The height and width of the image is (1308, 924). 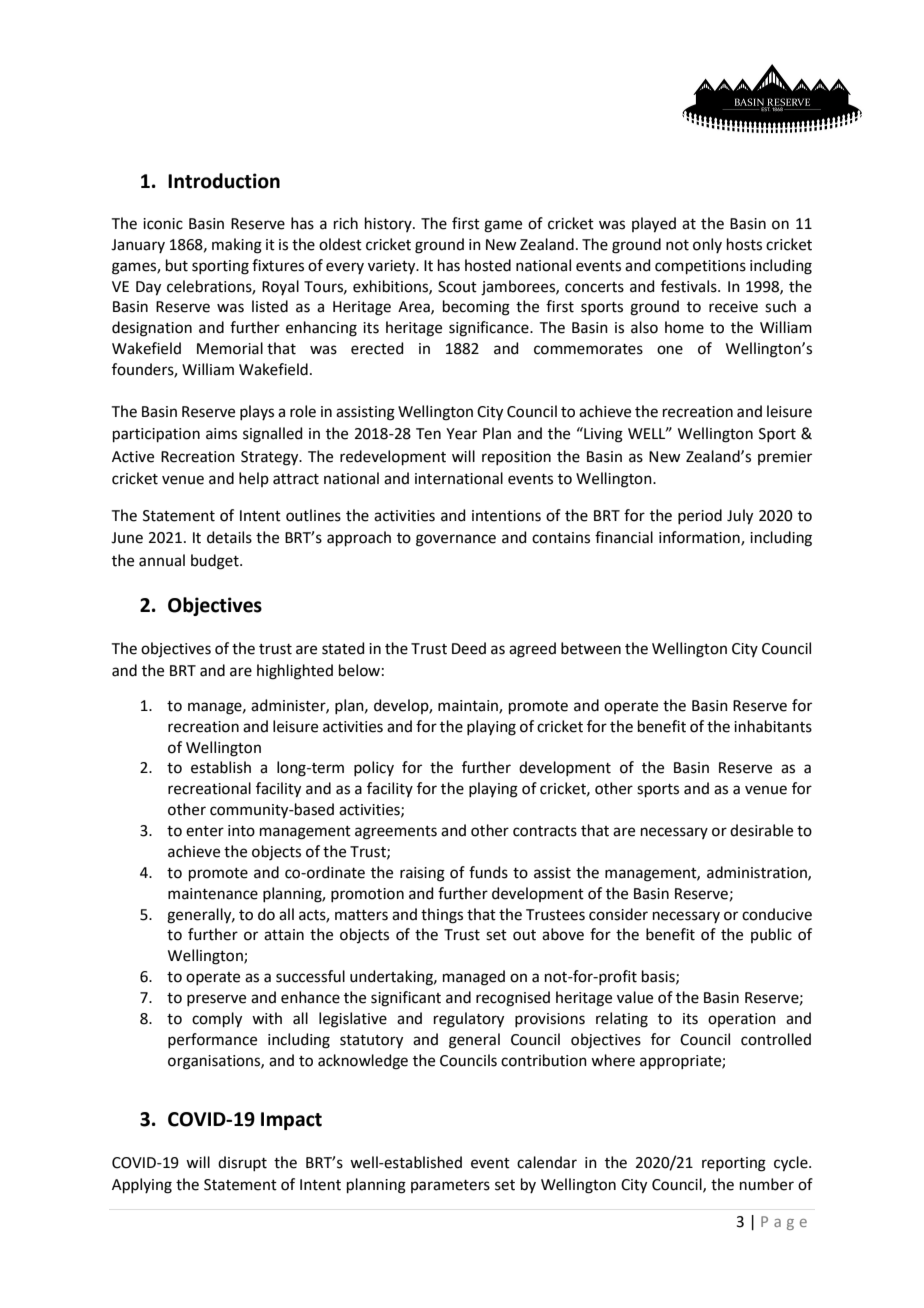 What do you see at coordinates (295, 672) in the image?
I see `highlighted` at bounding box center [295, 672].
